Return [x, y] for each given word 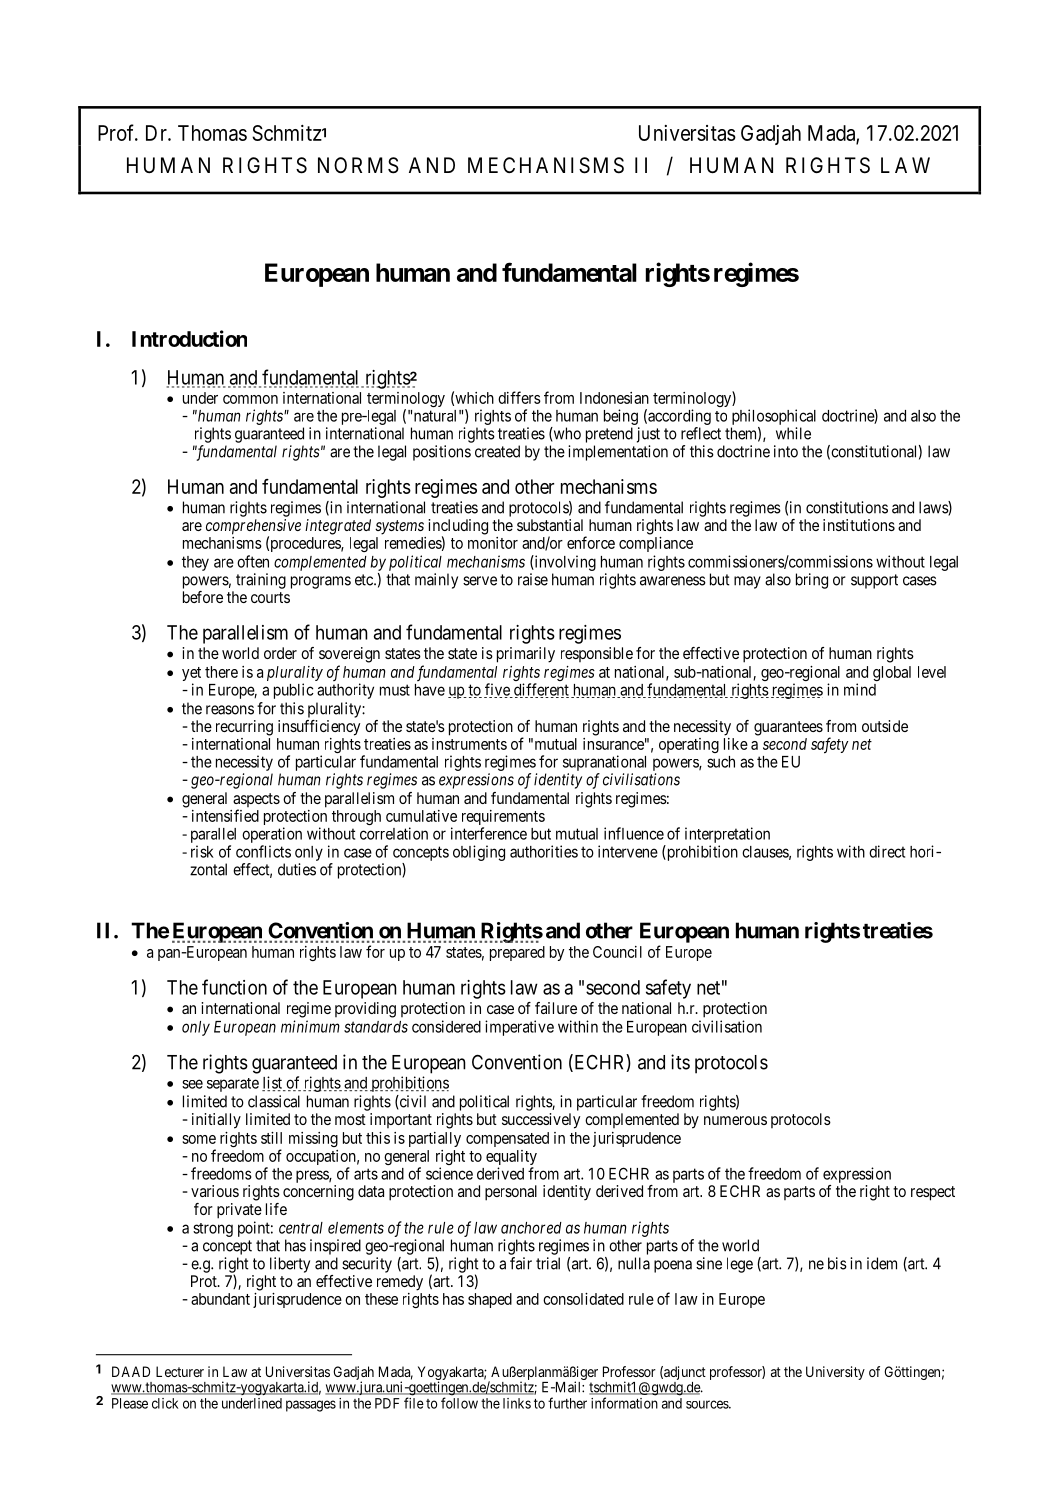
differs [519, 397]
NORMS [358, 165]
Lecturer [180, 1371]
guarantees [788, 728]
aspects [256, 801]
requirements [503, 819]
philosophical [774, 417]
